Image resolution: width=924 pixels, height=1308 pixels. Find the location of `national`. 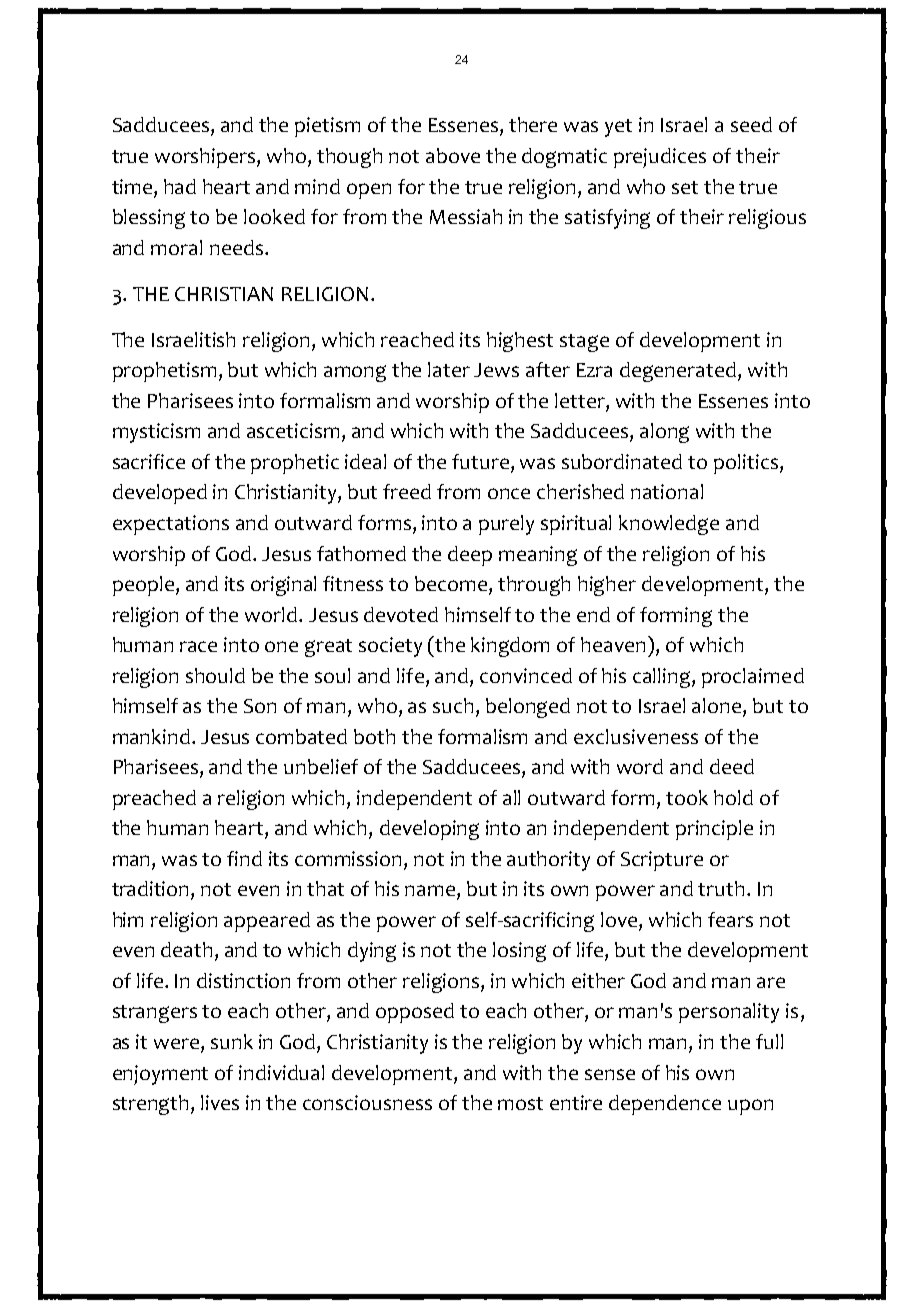

national is located at coordinates (667, 491).
